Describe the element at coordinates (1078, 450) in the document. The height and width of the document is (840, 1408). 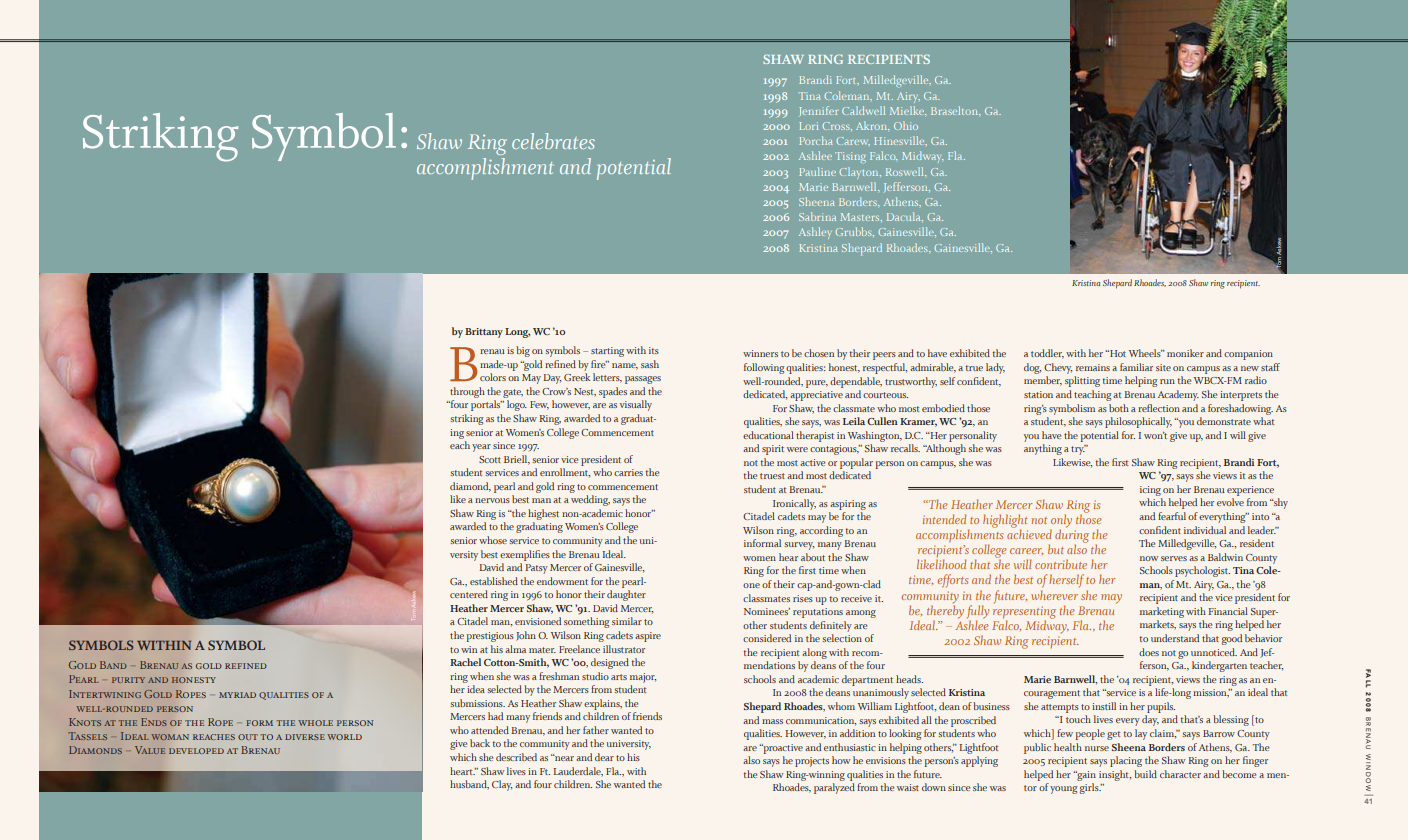
I see `try` at that location.
